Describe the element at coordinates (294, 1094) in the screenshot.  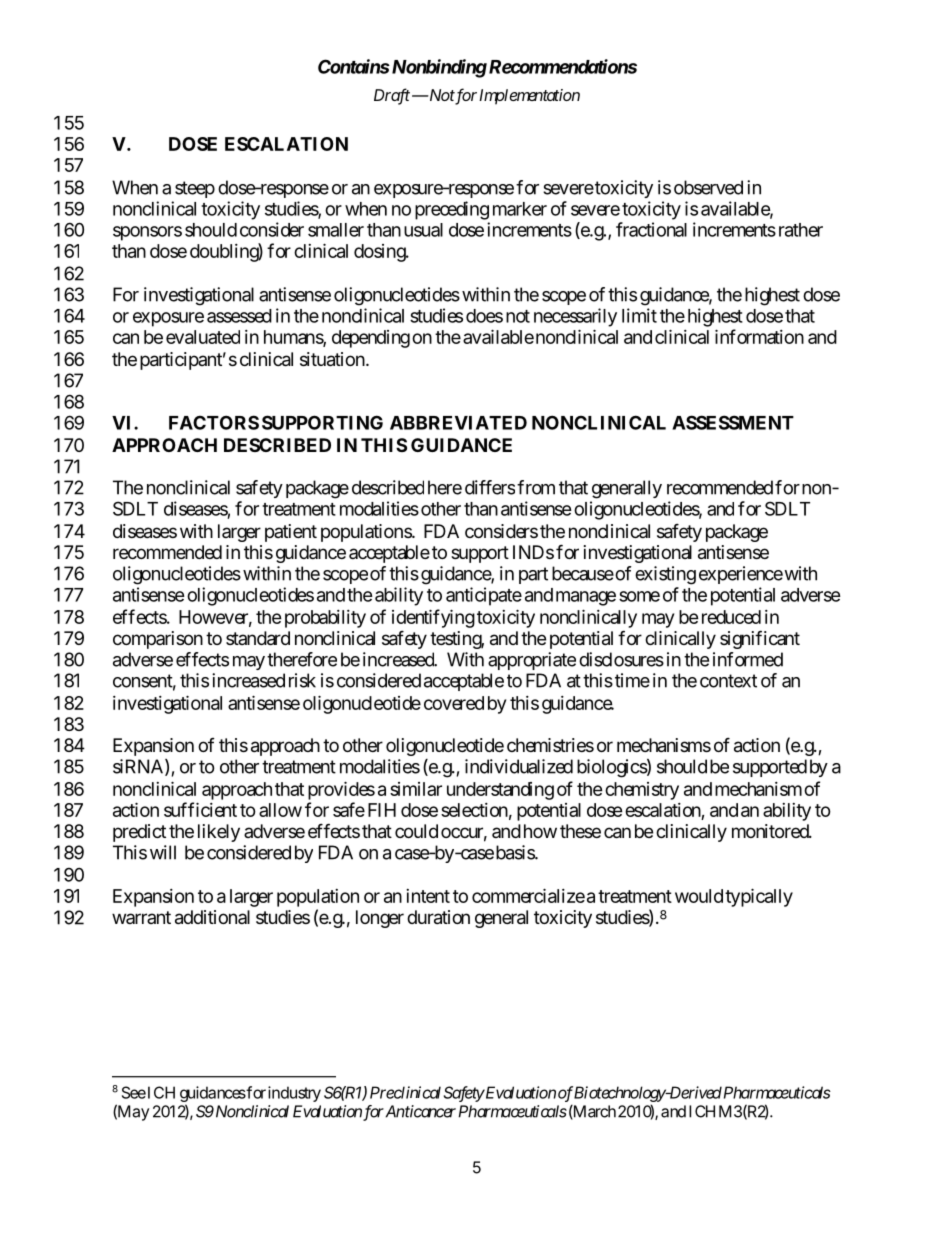
I see `industry` at that location.
